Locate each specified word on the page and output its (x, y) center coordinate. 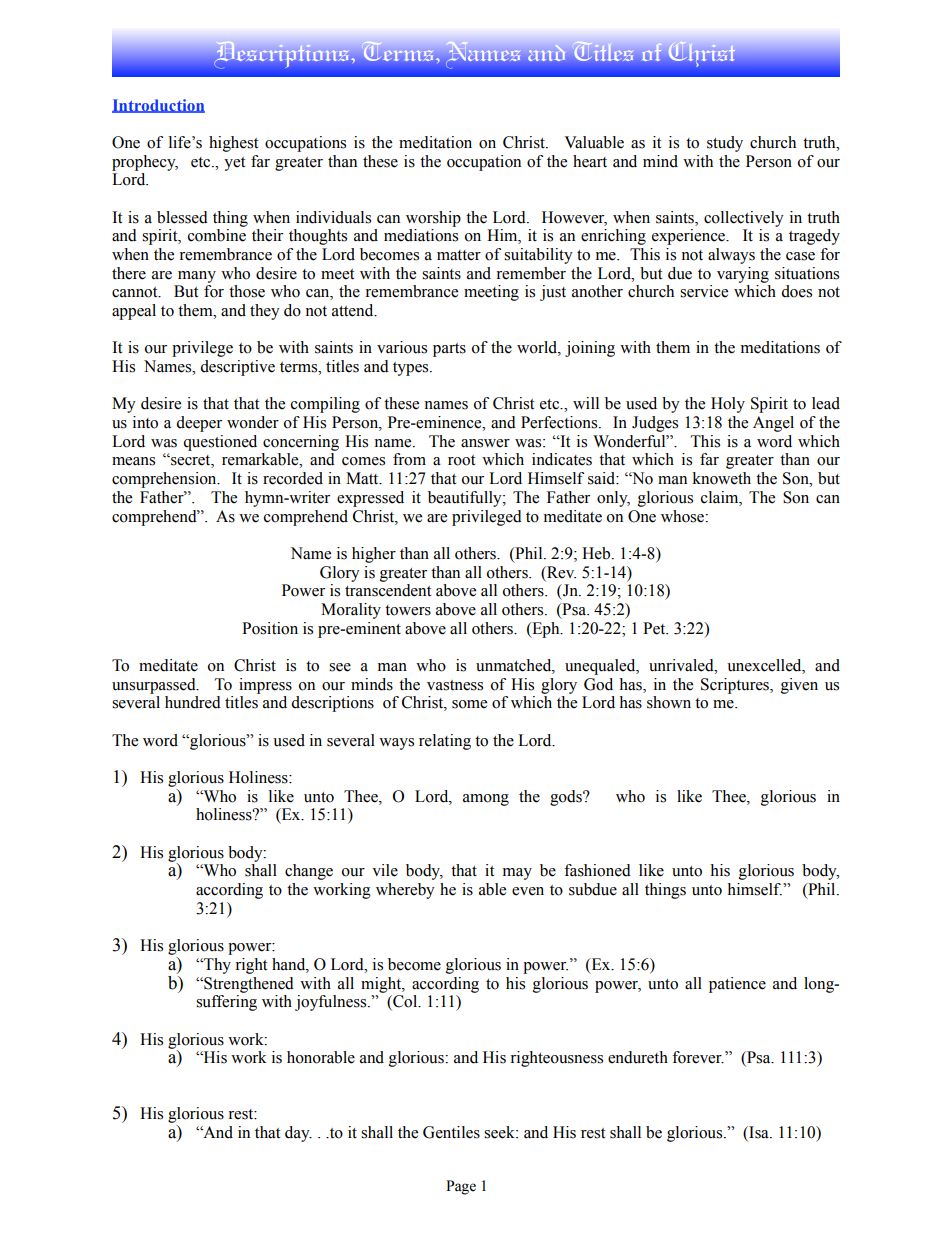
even (528, 891)
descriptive (237, 368)
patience (737, 985)
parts (449, 350)
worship (433, 219)
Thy (216, 966)
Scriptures (736, 686)
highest (233, 144)
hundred (193, 702)
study (725, 144)
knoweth (722, 478)
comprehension (165, 480)
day (298, 1134)
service (704, 291)
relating (445, 742)
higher (374, 555)
